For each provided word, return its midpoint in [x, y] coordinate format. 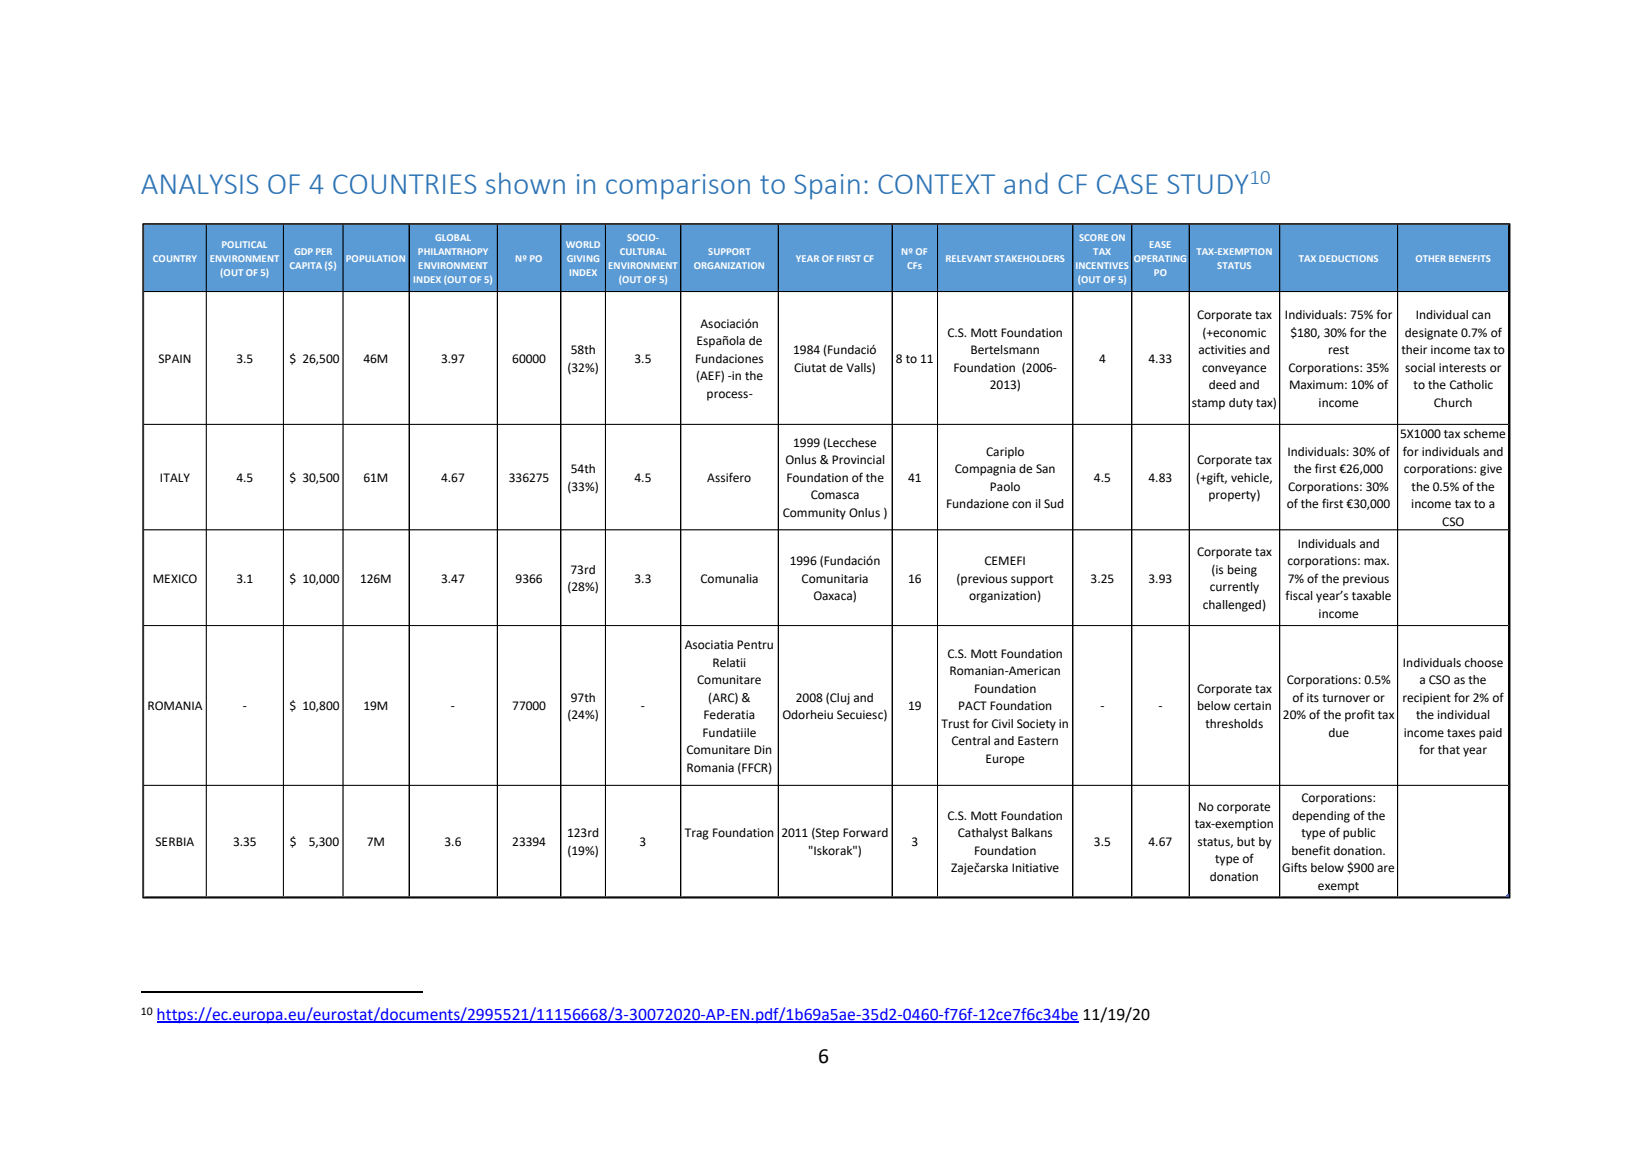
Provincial [858, 459]
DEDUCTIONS [1348, 258]
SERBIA [175, 841]
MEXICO [175, 579]
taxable [1371, 596]
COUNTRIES [404, 184]
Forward [865, 832]
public [1359, 834]
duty [1241, 404]
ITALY [175, 477]
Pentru [755, 645]
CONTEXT [936, 184]
